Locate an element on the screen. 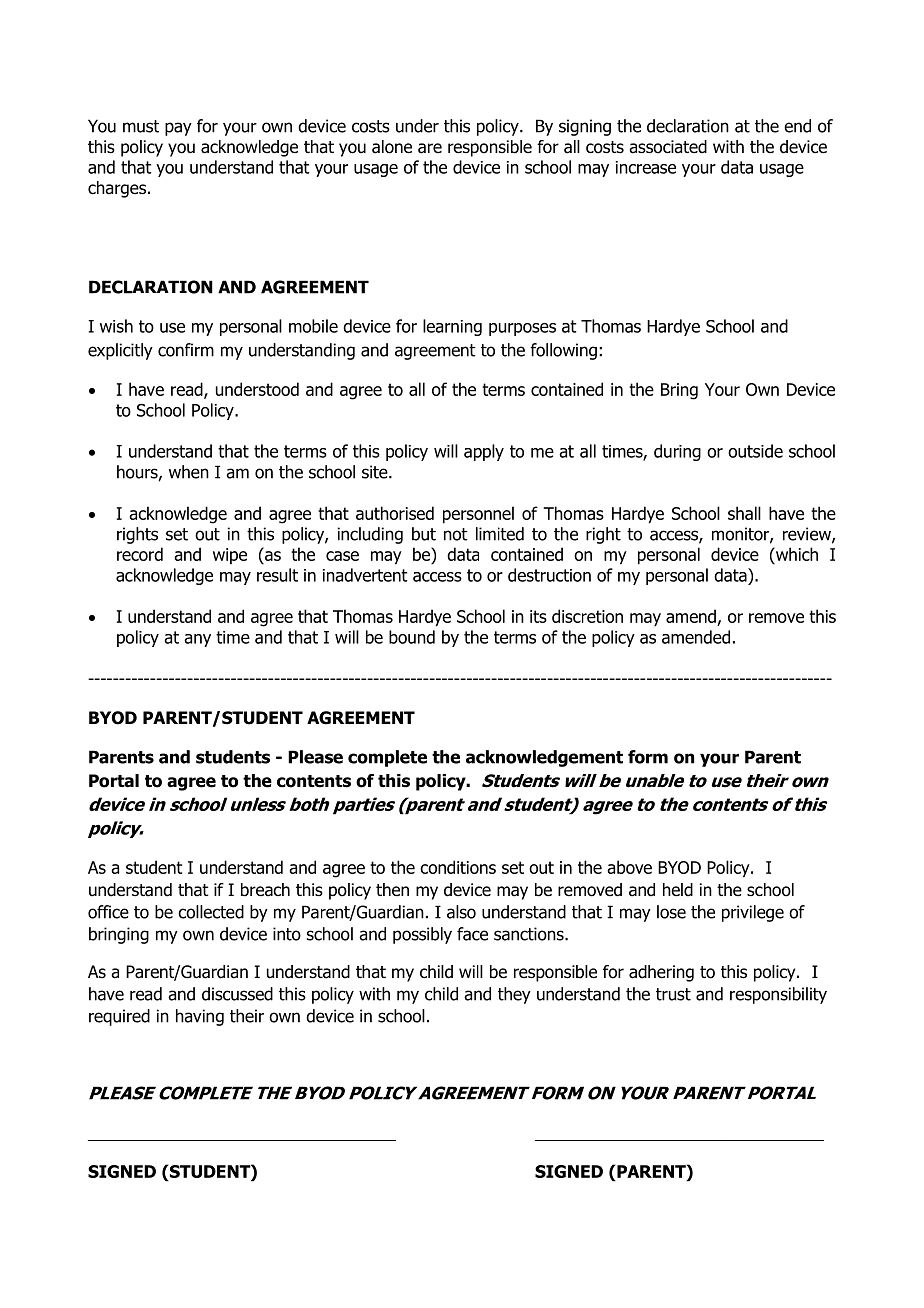  not is located at coordinates (456, 534).
